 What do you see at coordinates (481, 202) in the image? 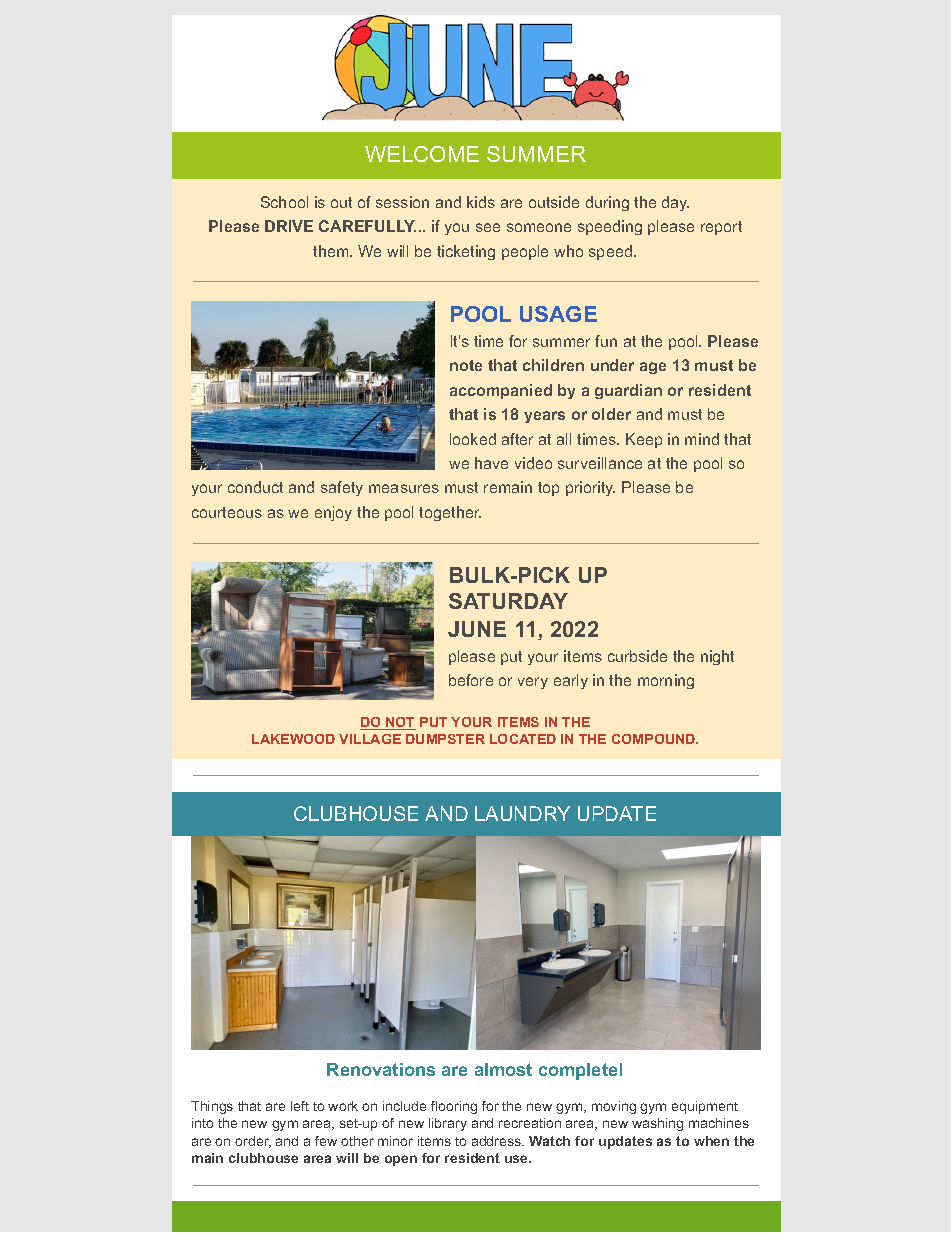
I see `kids` at bounding box center [481, 202].
